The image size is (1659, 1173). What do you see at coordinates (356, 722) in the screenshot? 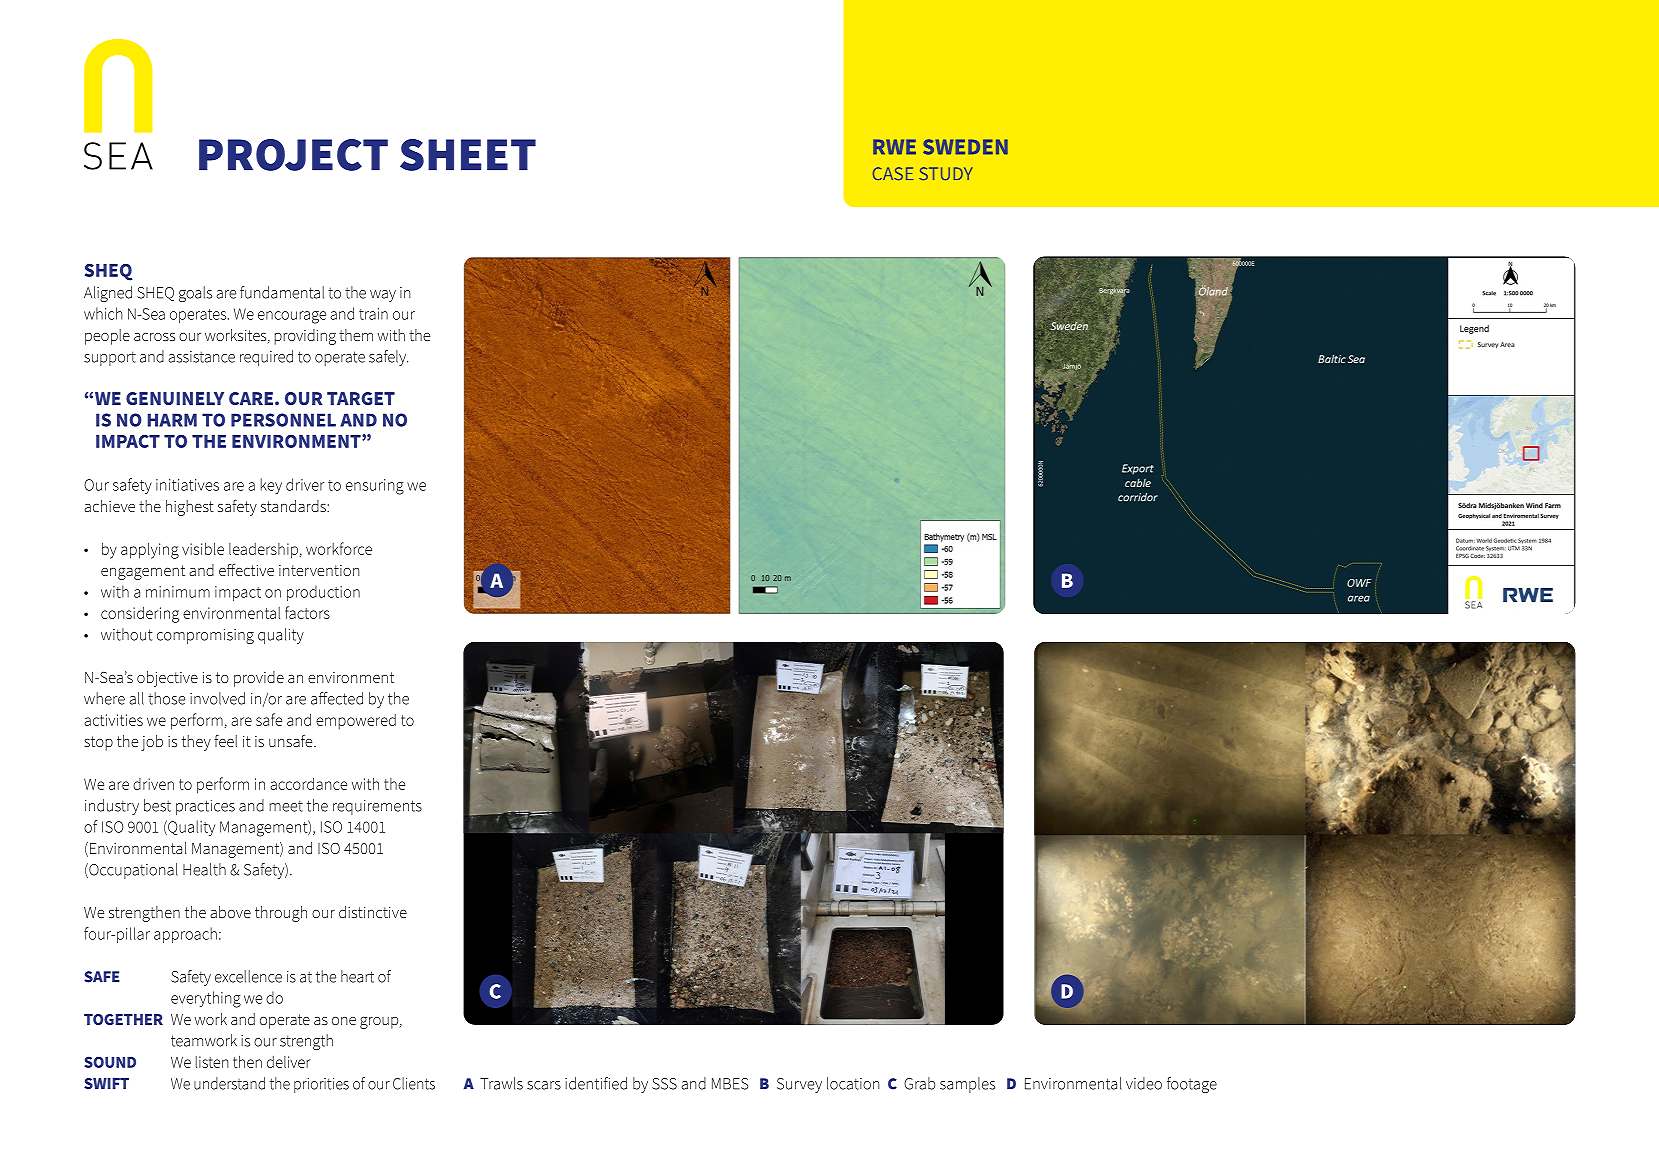
I see `empowered` at bounding box center [356, 722].
